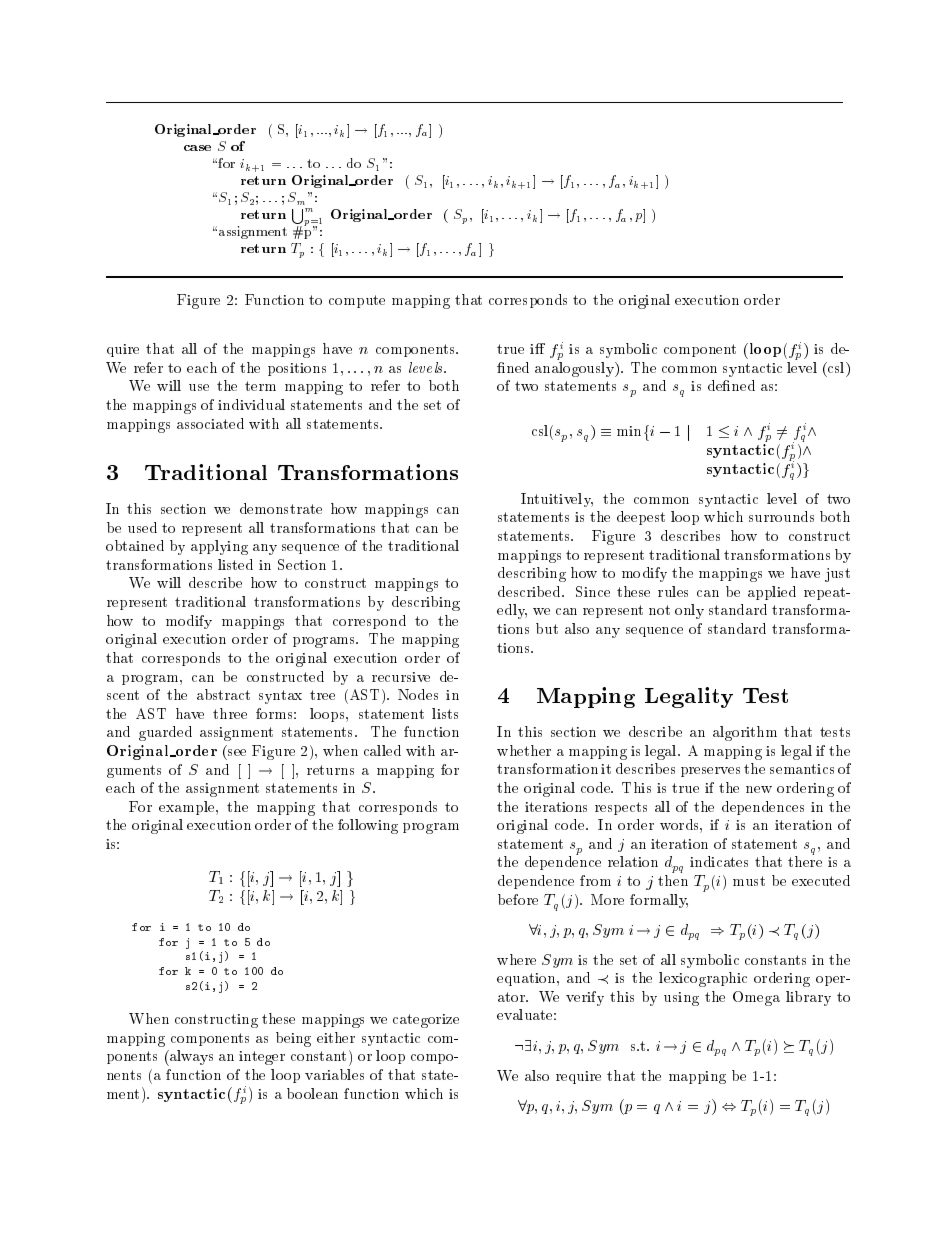 The image size is (952, 1233). What do you see at coordinates (593, 591) in the screenshot?
I see `Since` at bounding box center [593, 591].
